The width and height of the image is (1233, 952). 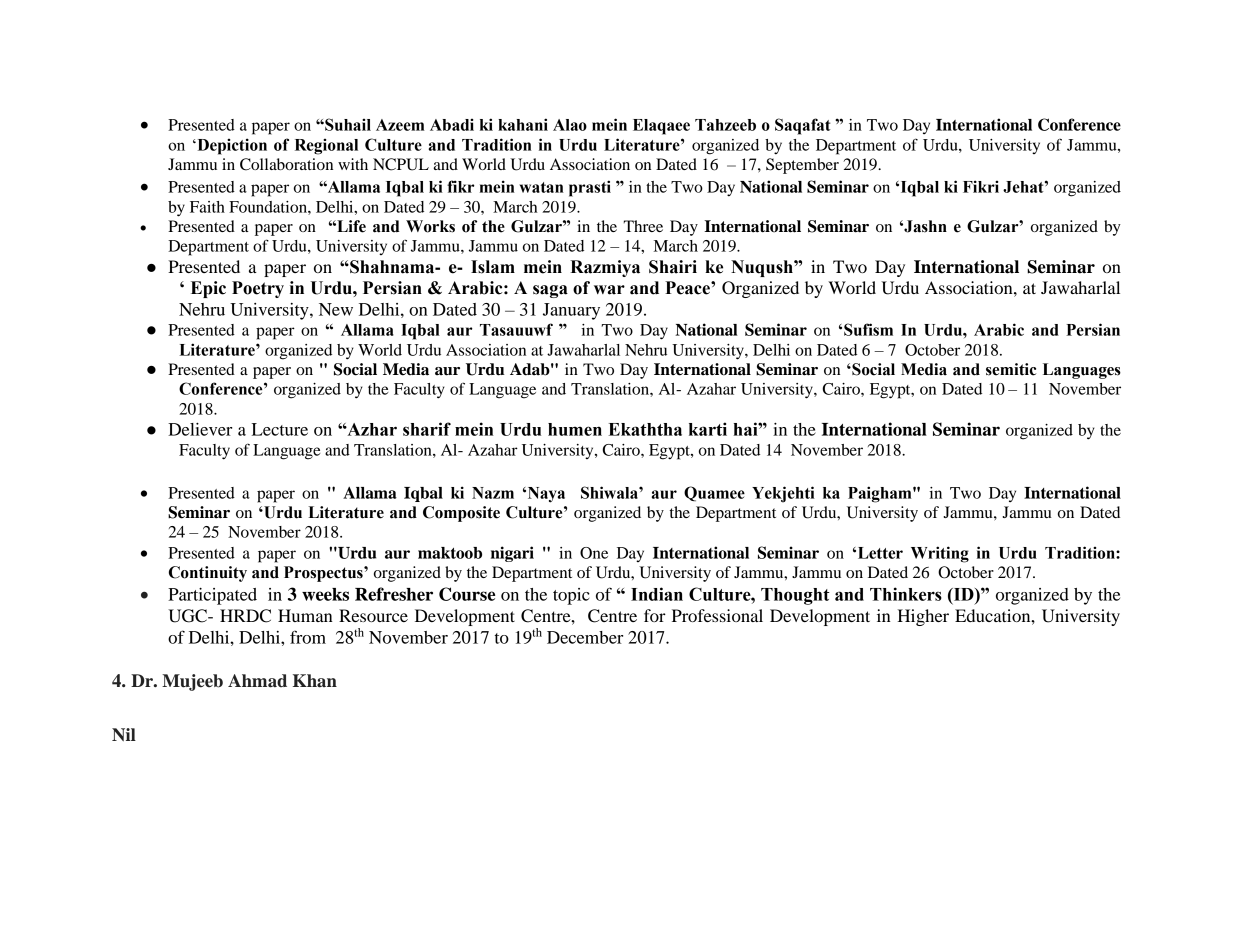 What do you see at coordinates (708, 429) in the image?
I see `karti` at bounding box center [708, 429].
